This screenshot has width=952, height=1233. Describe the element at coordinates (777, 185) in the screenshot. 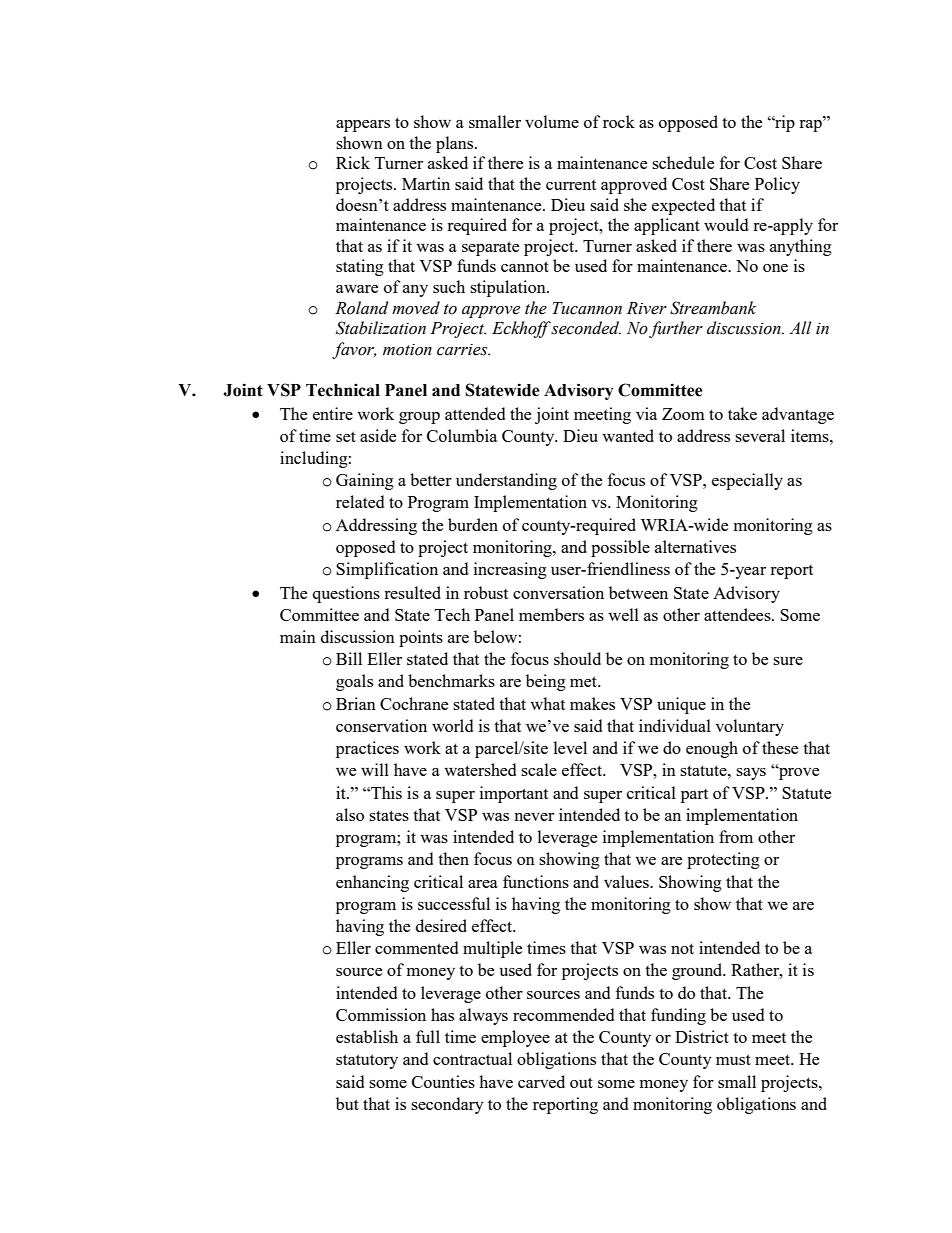

I see `Policy` at that location.
